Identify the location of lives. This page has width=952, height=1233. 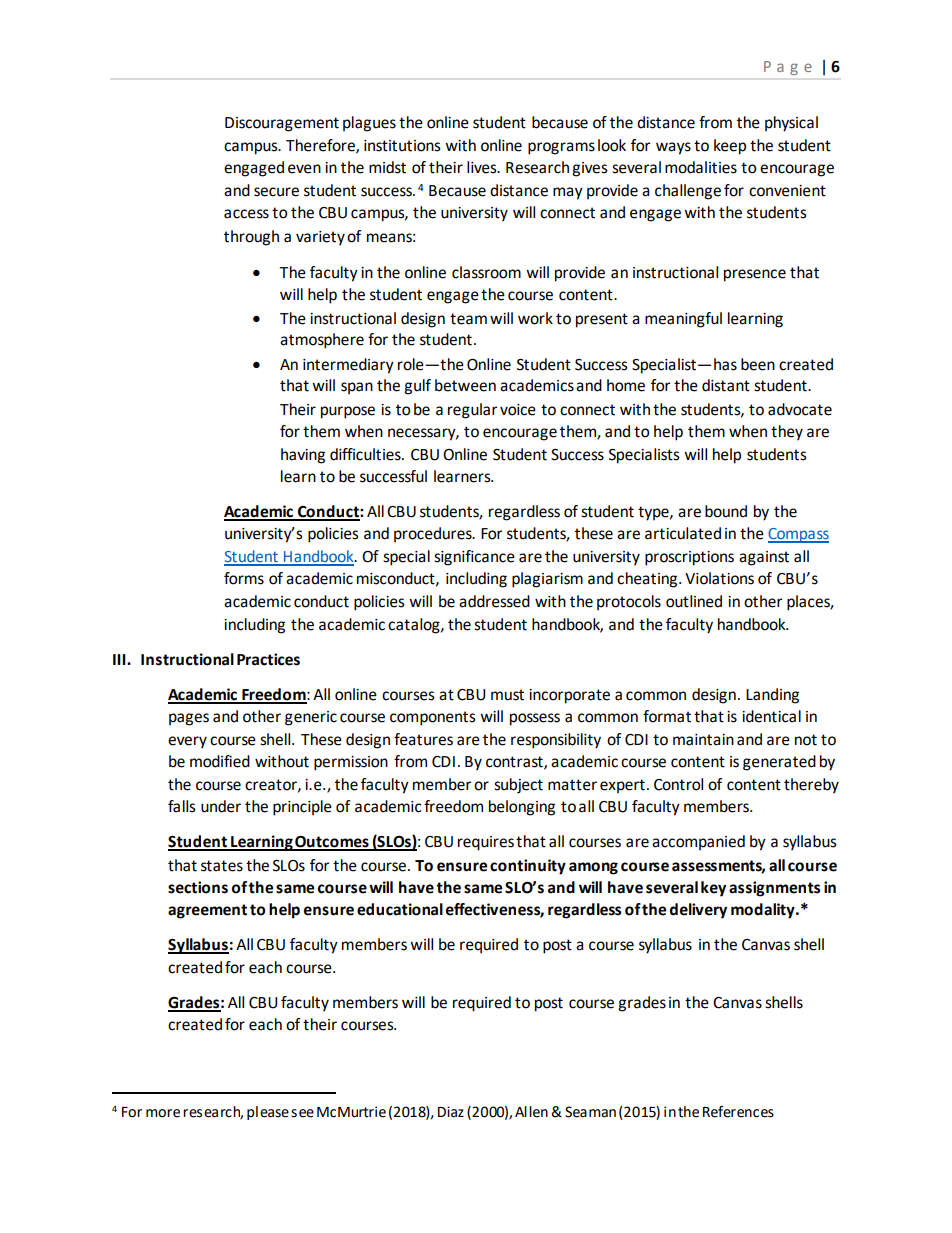
(483, 167).
